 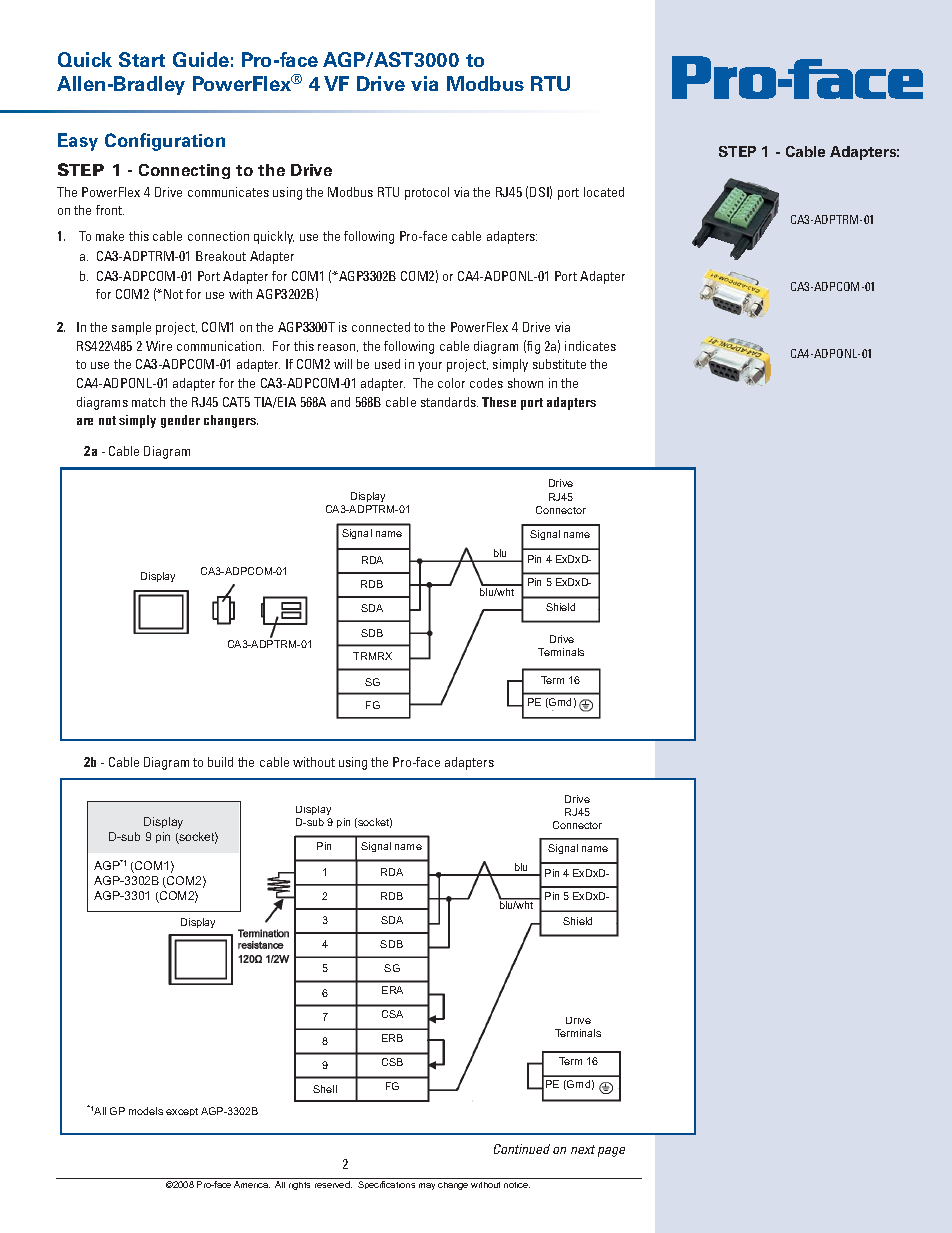 I want to click on Continued, so click(x=522, y=1149).
